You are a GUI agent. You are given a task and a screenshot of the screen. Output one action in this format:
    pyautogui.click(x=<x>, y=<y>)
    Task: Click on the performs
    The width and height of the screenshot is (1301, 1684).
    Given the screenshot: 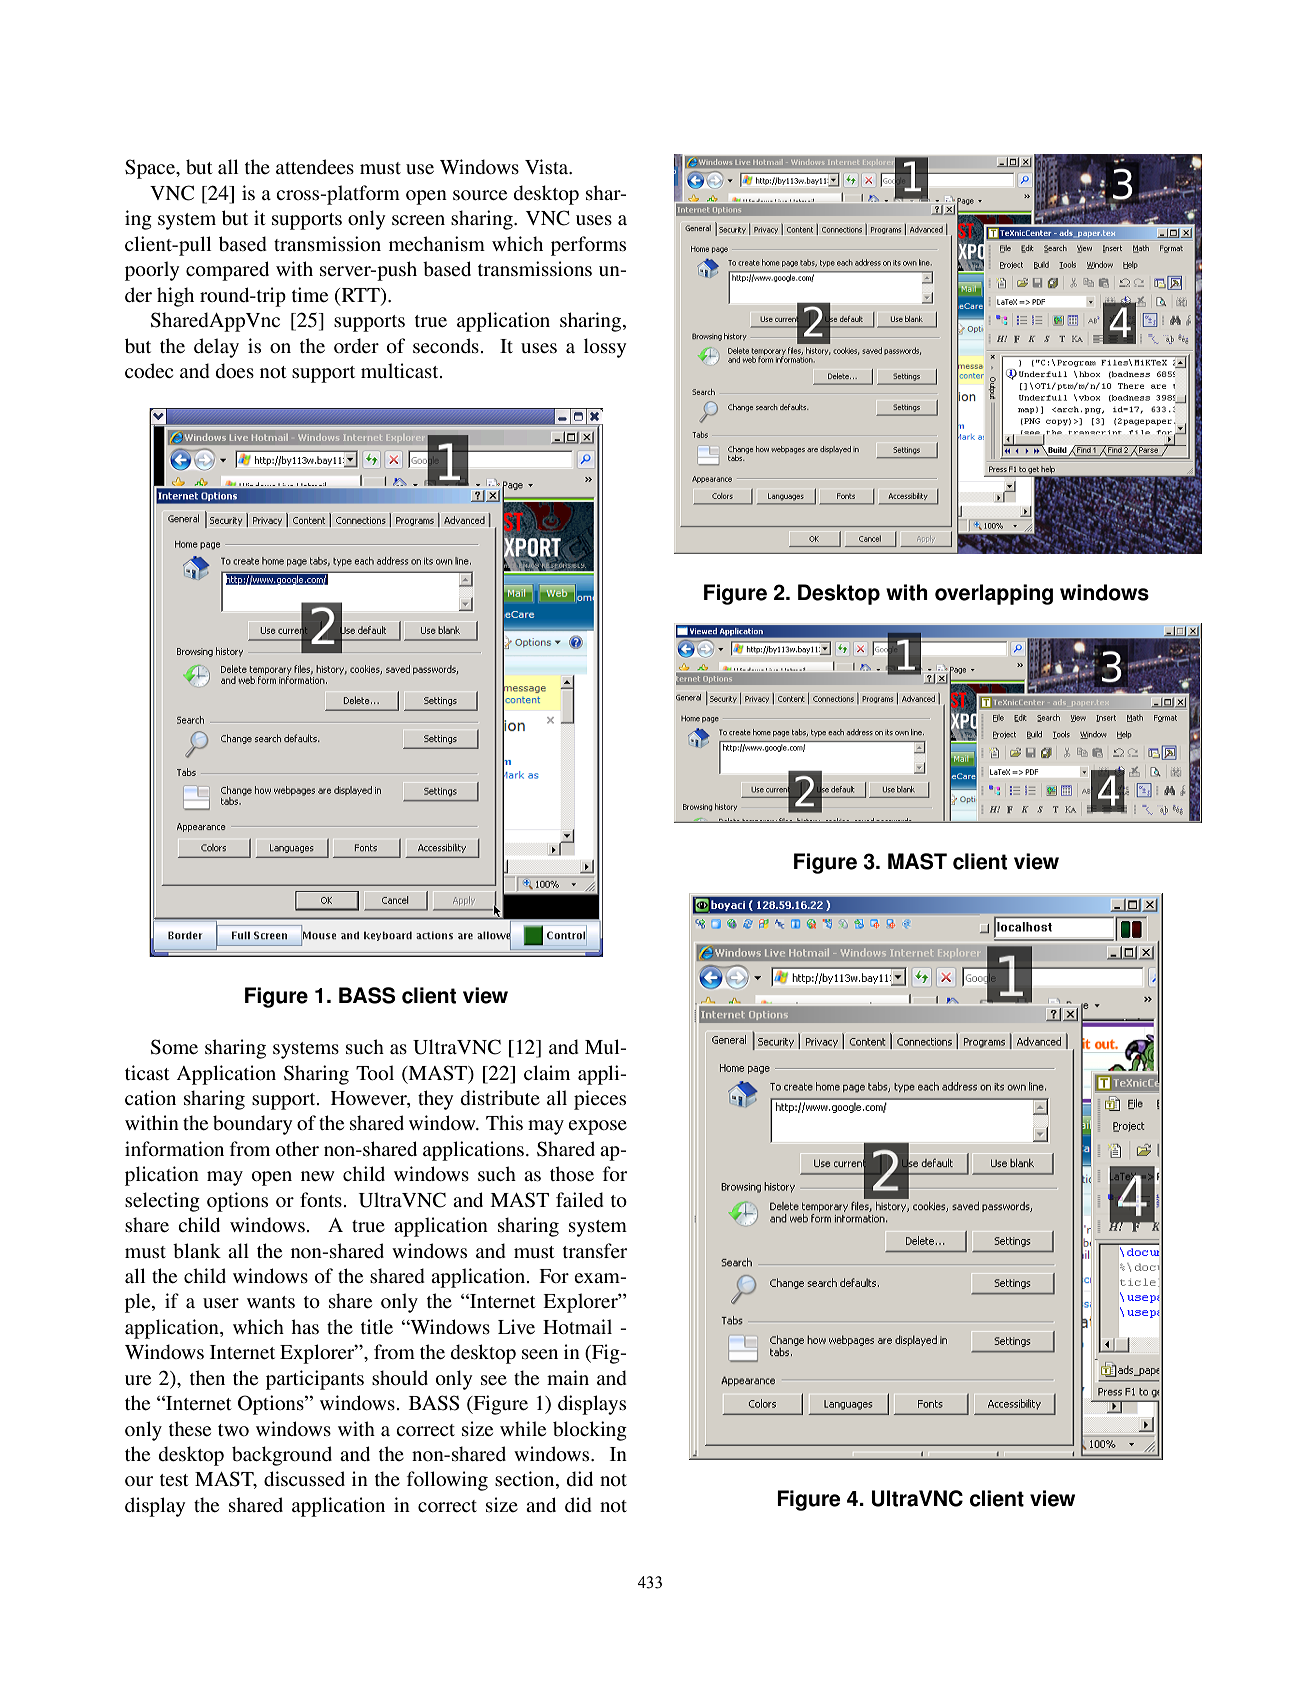 What is the action you would take?
    pyautogui.click(x=588, y=246)
